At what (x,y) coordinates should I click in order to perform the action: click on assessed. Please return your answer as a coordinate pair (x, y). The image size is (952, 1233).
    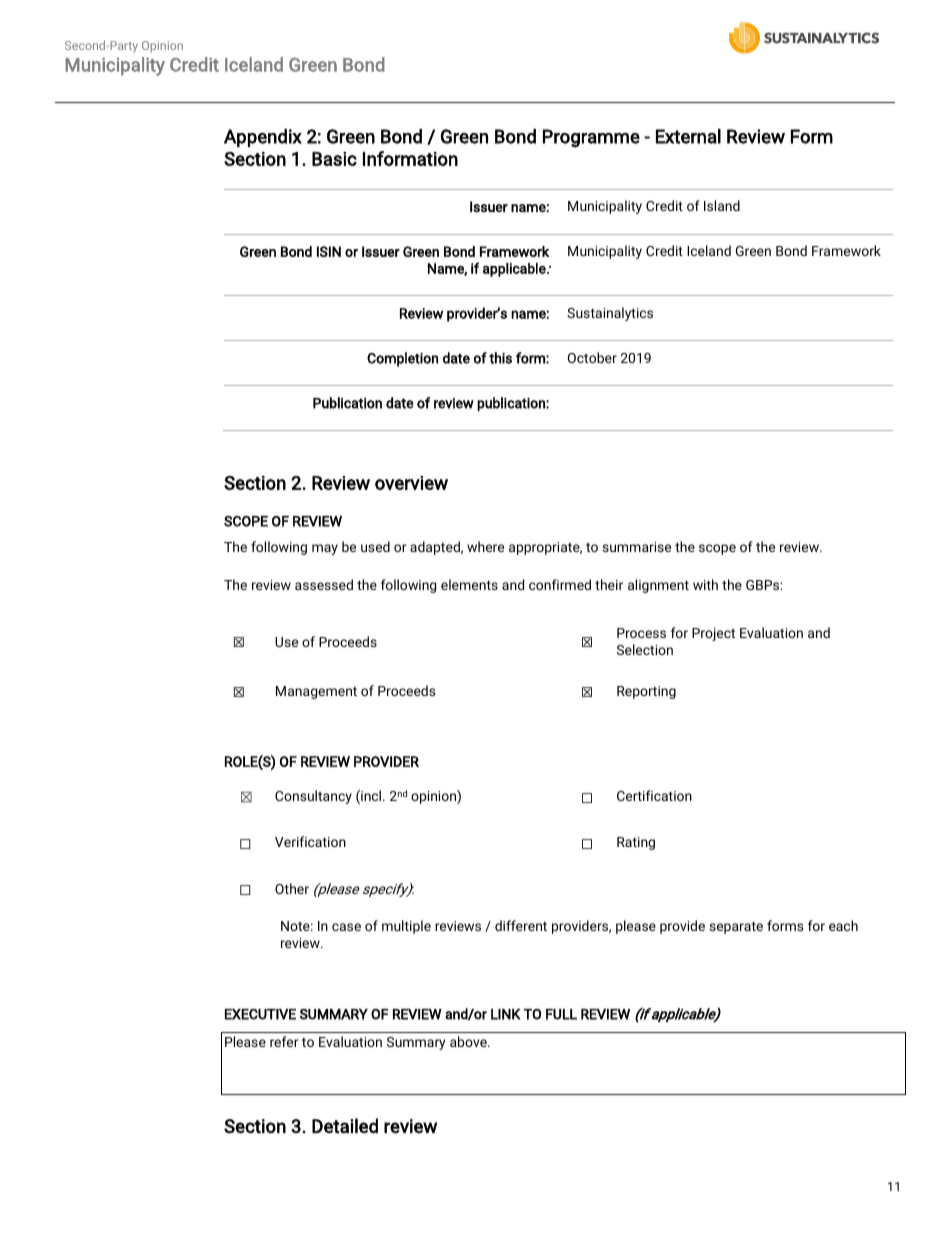
    Looking at the image, I should click on (324, 584).
